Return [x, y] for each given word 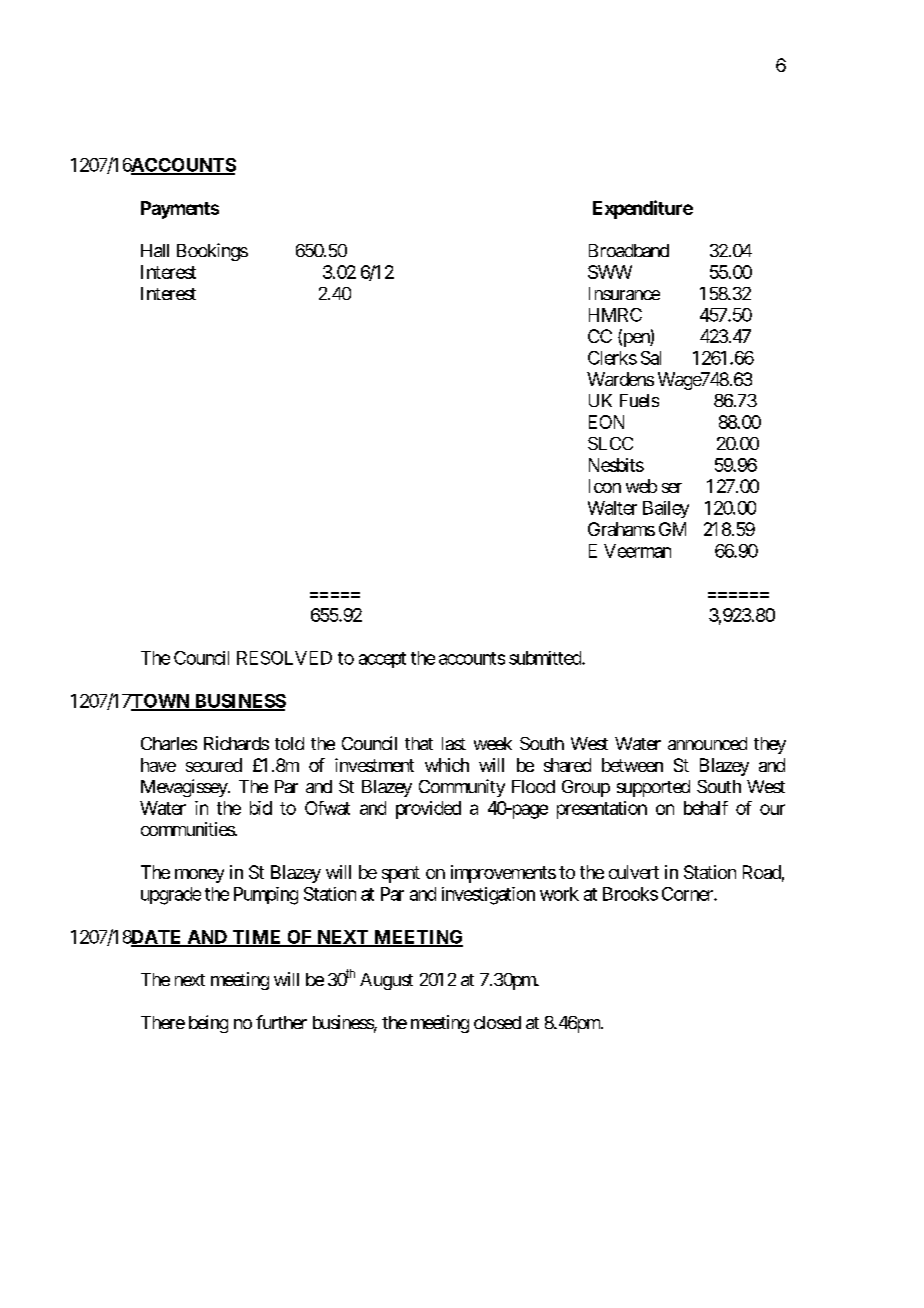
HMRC [615, 315]
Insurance [624, 293]
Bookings [212, 252]
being [208, 1024]
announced [707, 743]
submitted [546, 658]
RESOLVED [284, 658]
